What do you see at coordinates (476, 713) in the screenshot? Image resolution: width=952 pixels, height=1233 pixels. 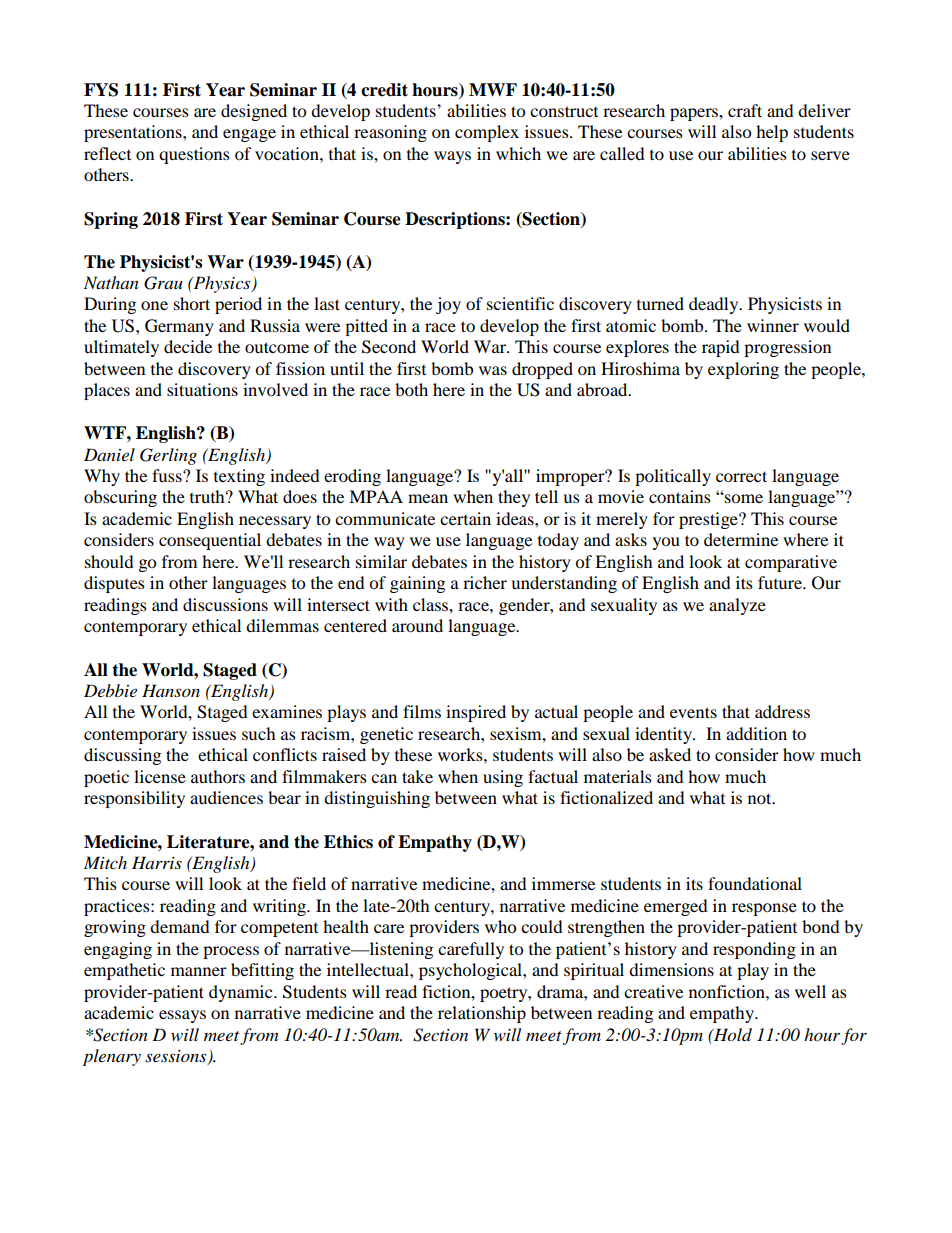 I see `inspired` at bounding box center [476, 713].
